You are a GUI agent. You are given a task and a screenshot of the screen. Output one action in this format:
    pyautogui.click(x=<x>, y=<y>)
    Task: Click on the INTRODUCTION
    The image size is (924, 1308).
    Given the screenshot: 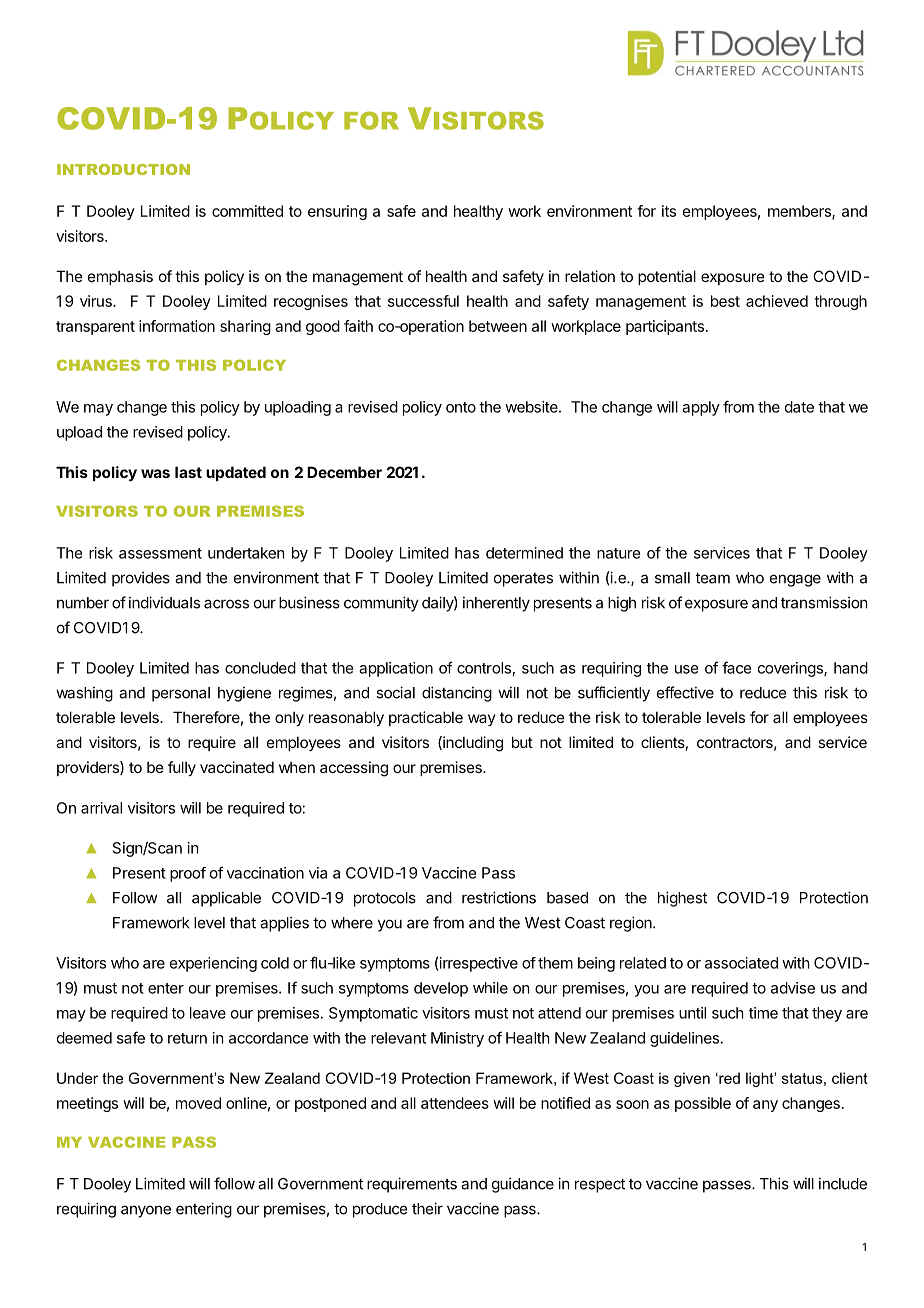 What is the action you would take?
    pyautogui.click(x=123, y=169)
